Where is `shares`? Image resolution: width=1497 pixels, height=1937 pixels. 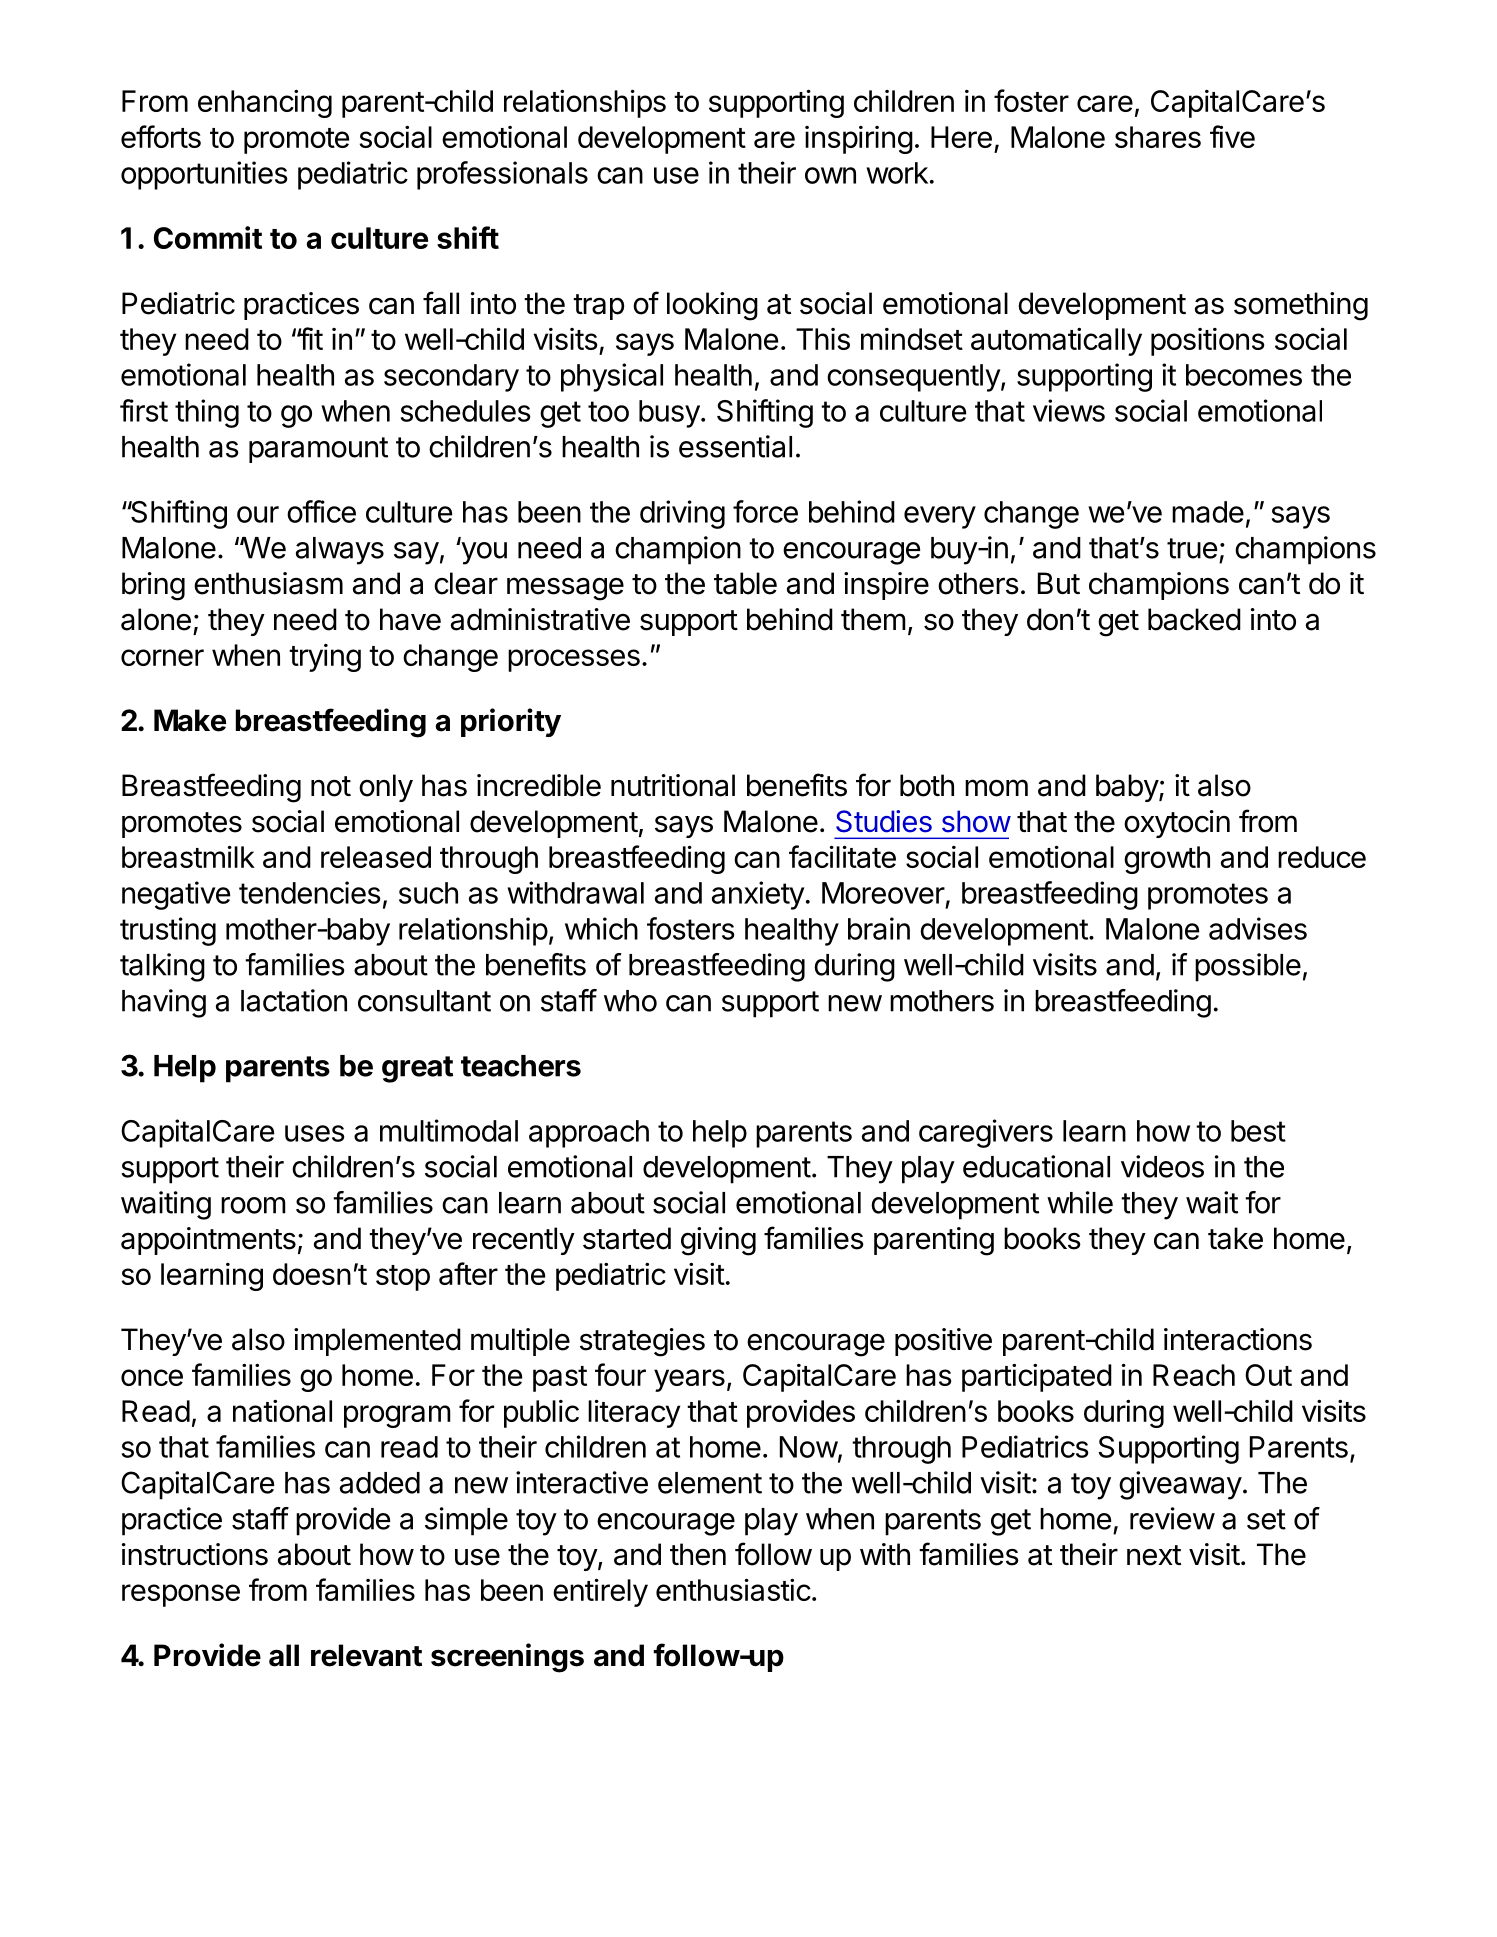 shares is located at coordinates (1158, 137).
